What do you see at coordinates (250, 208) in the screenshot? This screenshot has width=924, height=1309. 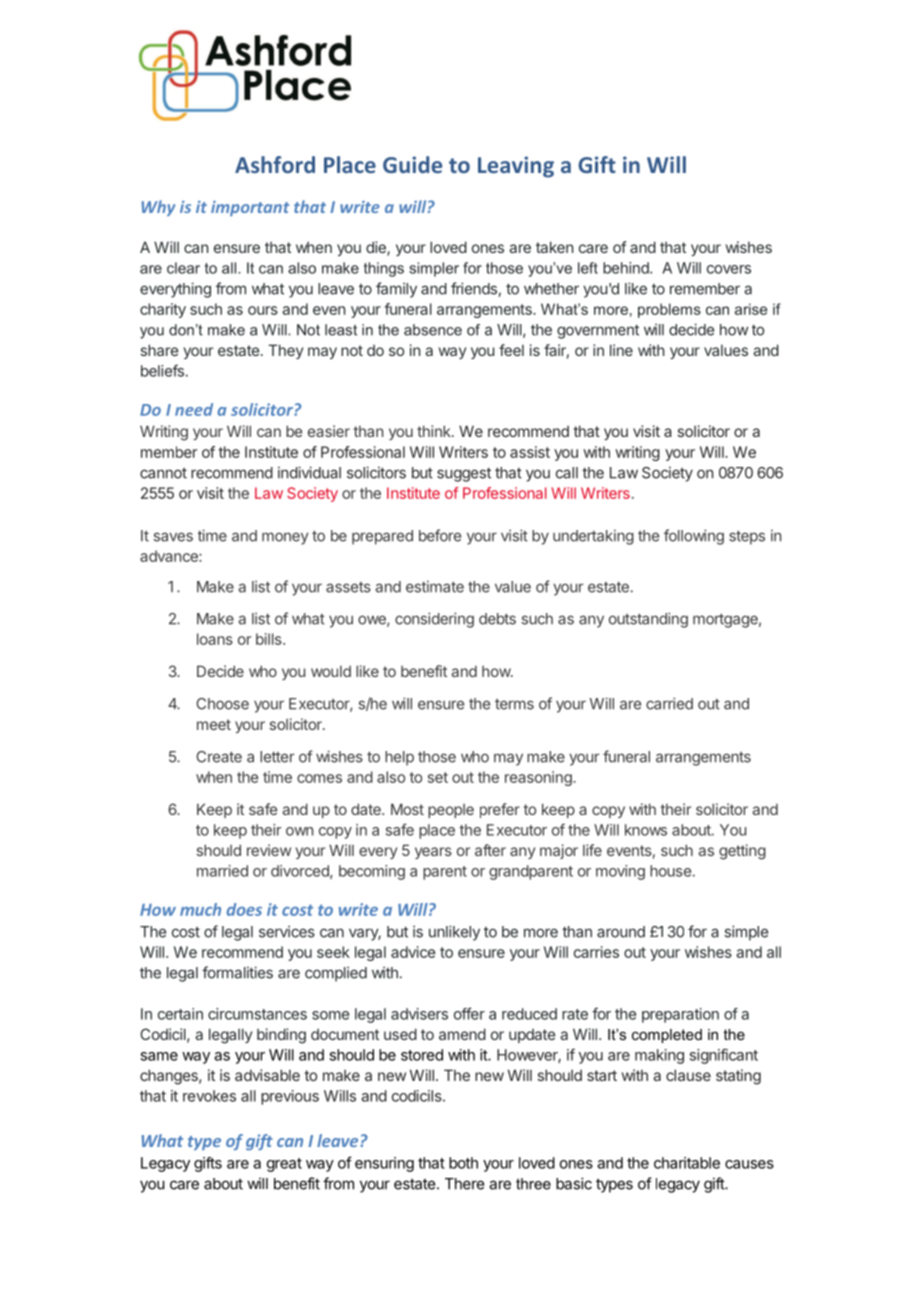 I see `important` at bounding box center [250, 208].
